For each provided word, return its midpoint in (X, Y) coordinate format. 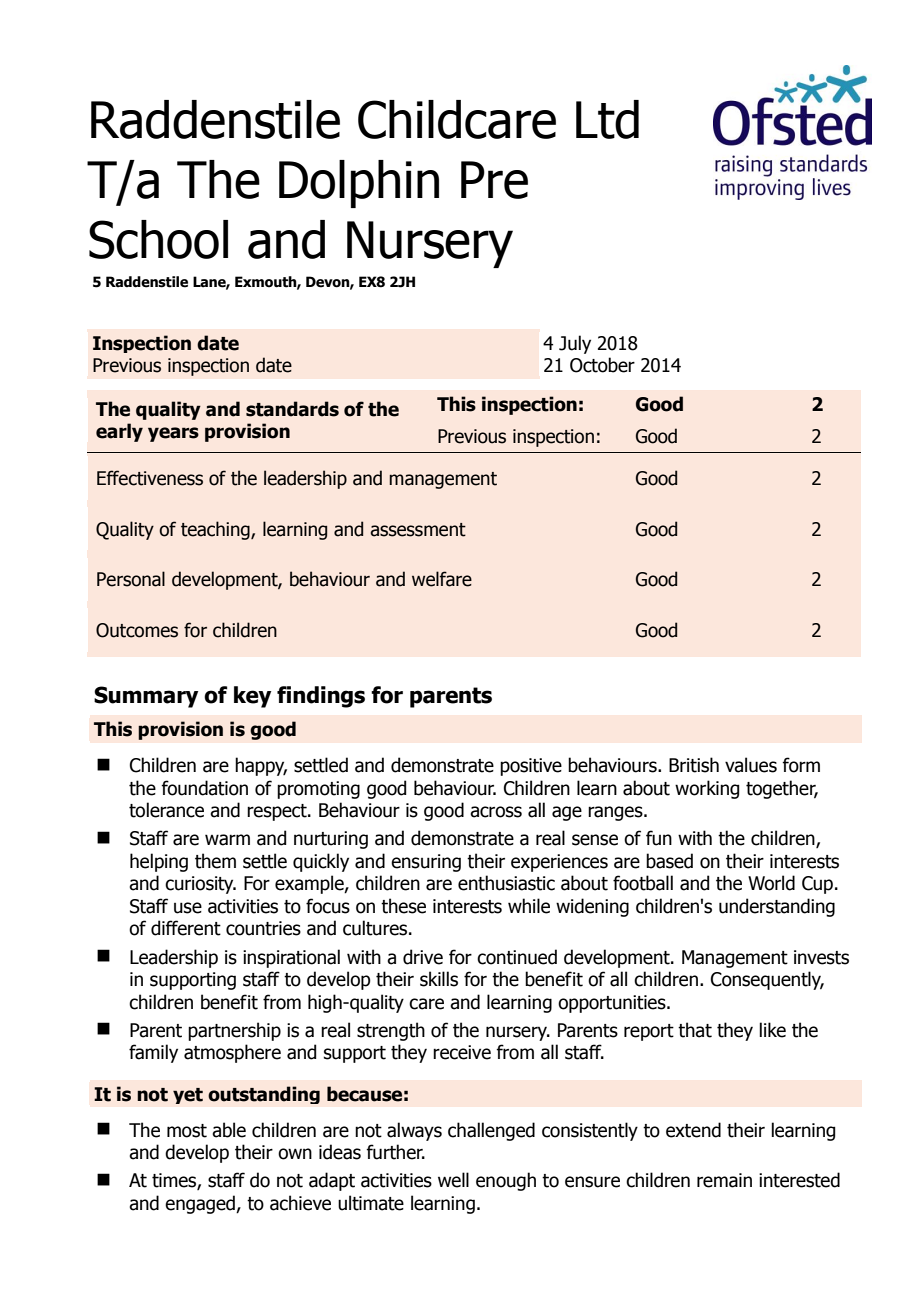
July (575, 344)
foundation (204, 788)
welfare (442, 579)
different (186, 928)
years (173, 434)
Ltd (607, 119)
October (602, 365)
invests (821, 957)
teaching (216, 530)
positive (531, 767)
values (751, 765)
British (694, 765)
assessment (418, 530)
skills (439, 979)
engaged (201, 1204)
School (158, 239)
